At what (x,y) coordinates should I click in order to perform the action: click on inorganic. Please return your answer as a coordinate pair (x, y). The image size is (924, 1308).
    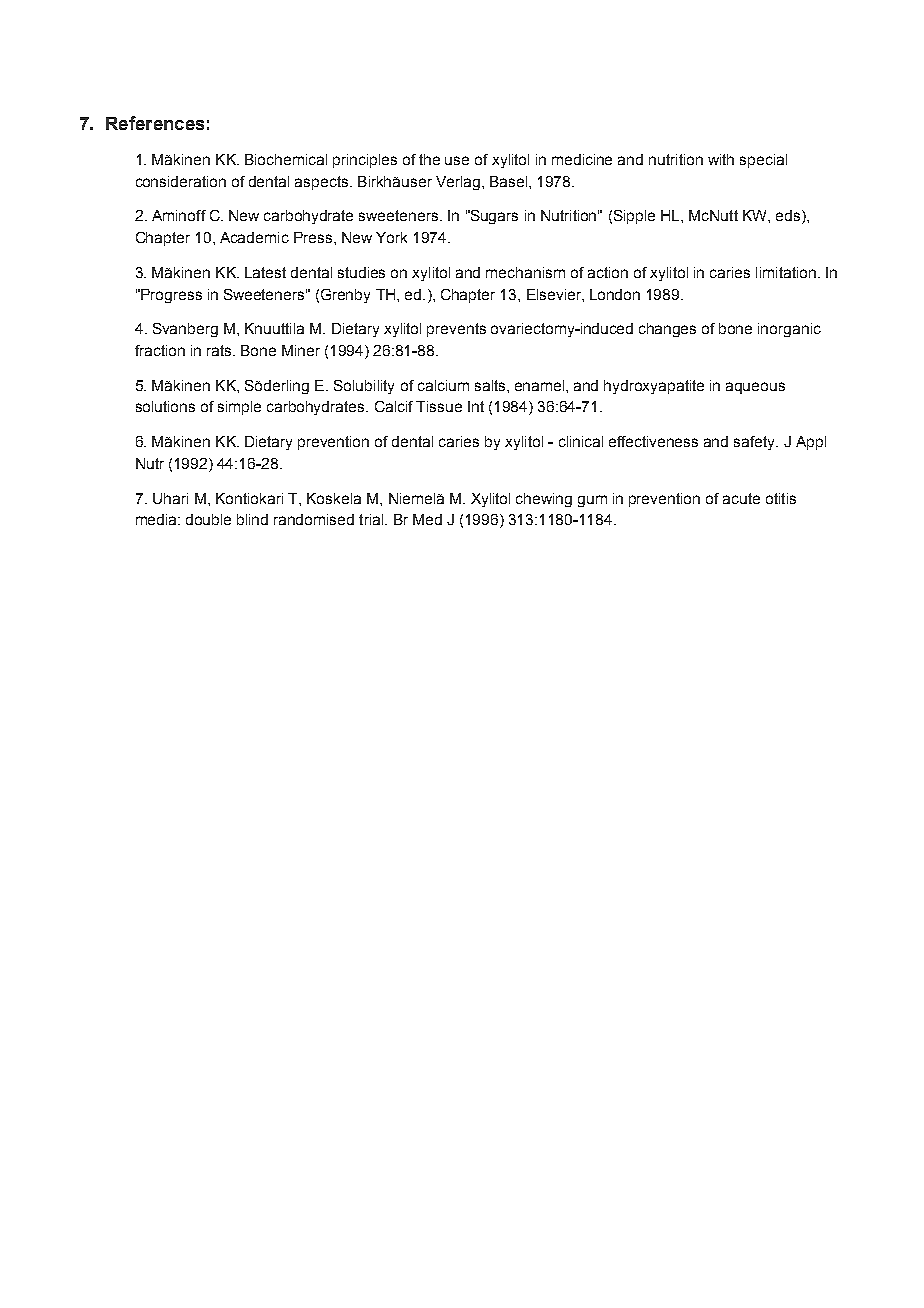
    Looking at the image, I should click on (789, 330).
